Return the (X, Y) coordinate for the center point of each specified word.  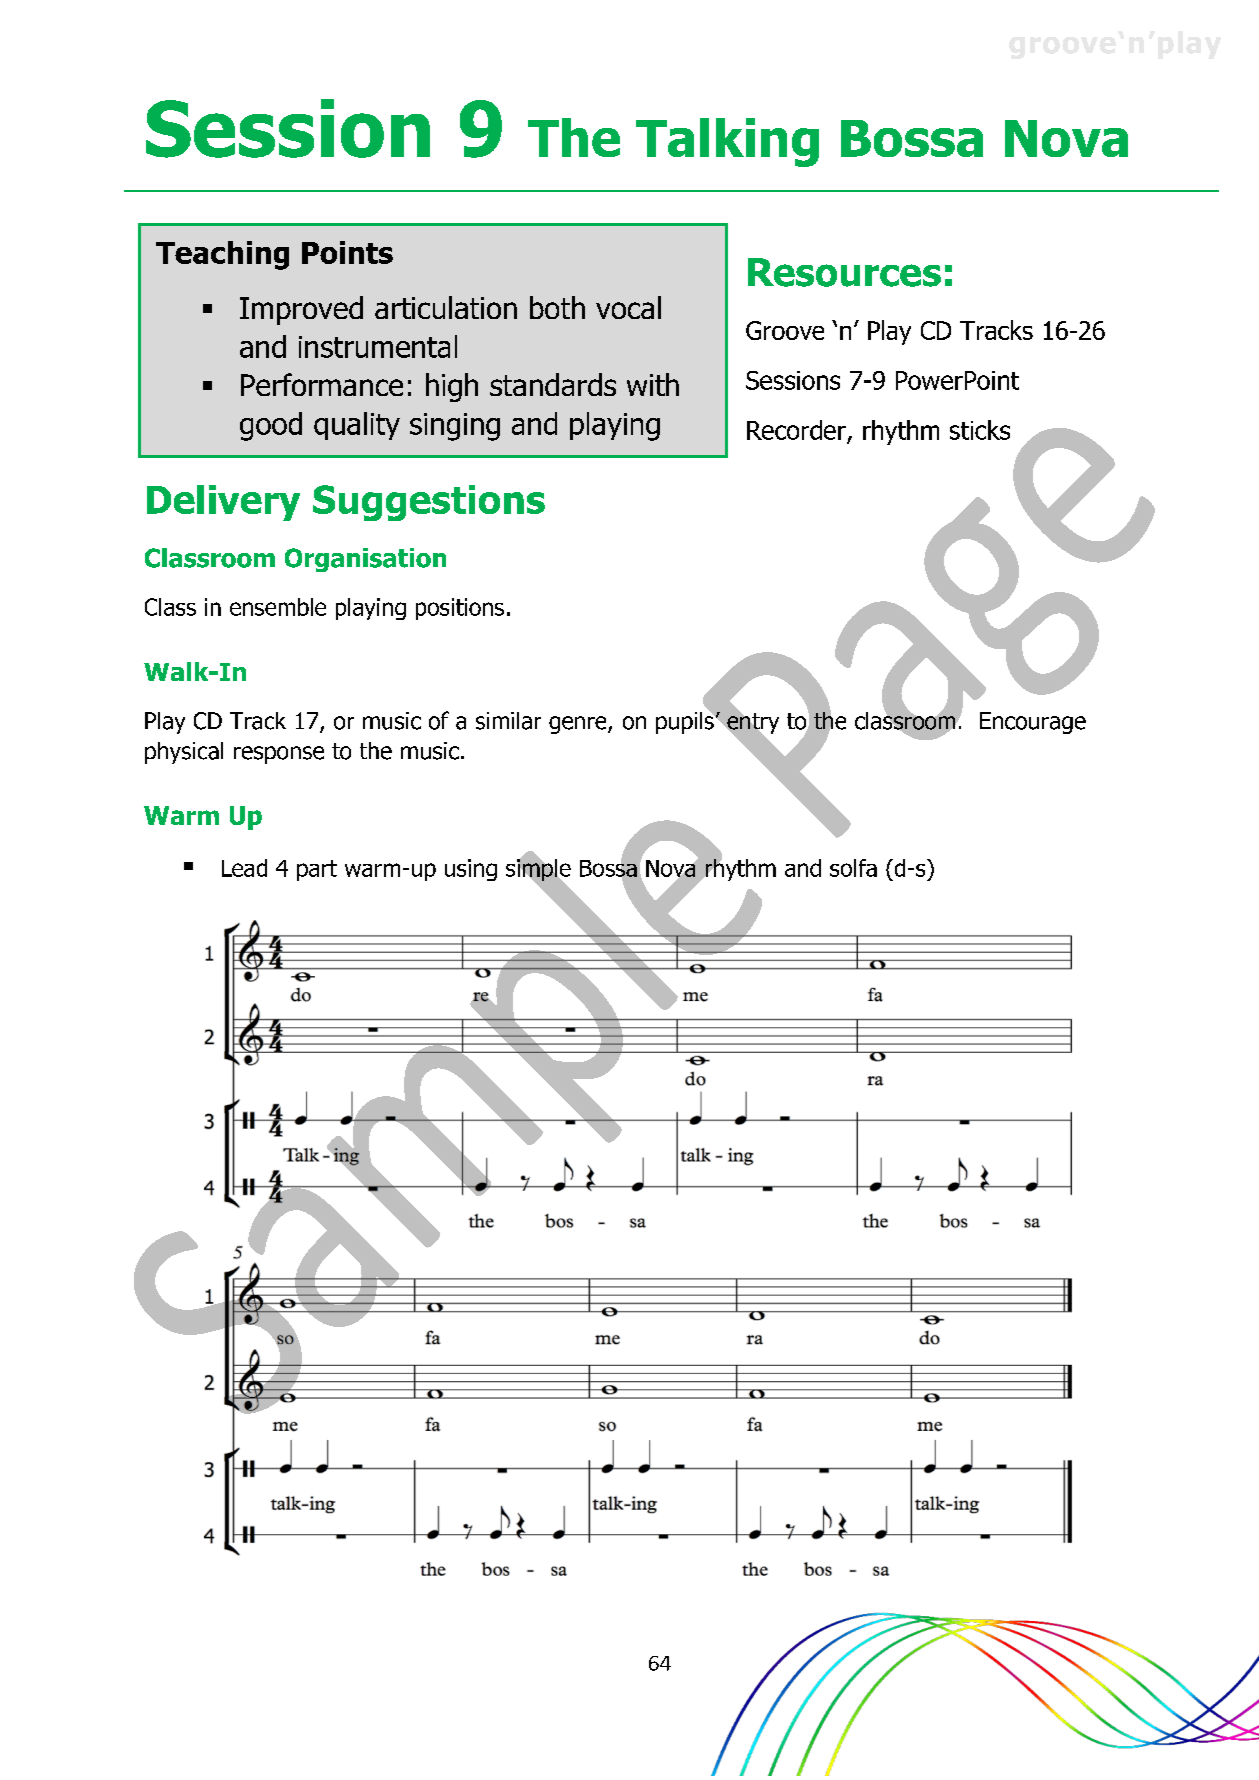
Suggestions (429, 503)
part (317, 870)
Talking (727, 142)
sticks (980, 430)
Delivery (223, 503)
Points (347, 252)
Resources (844, 272)
